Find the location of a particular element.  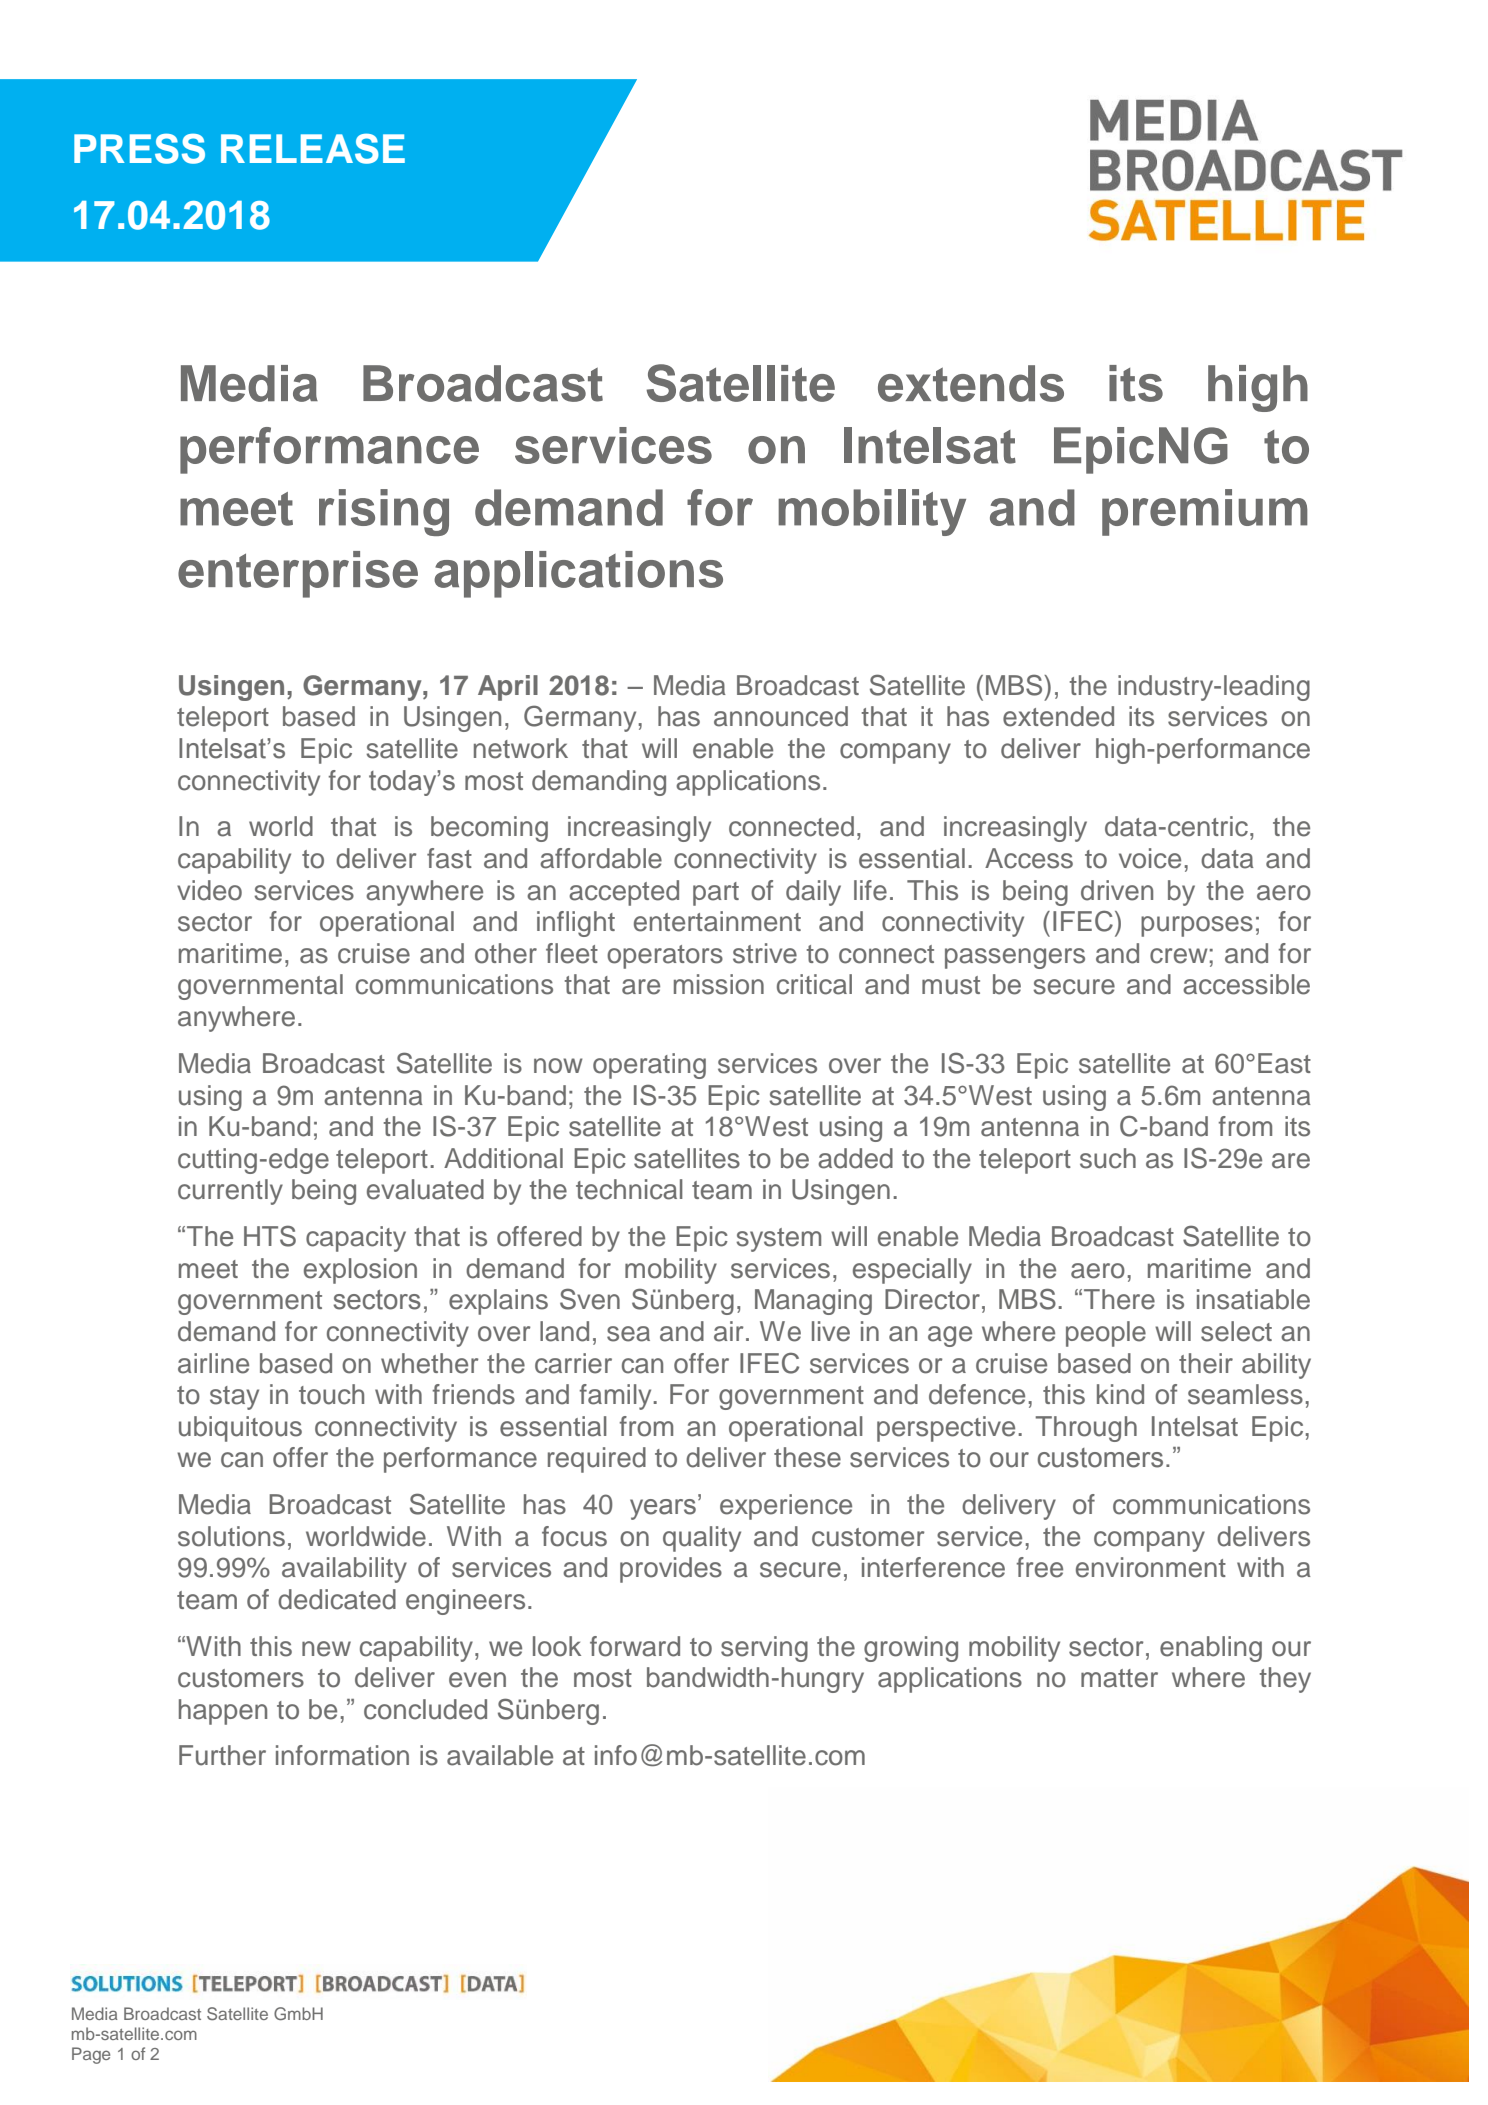

extends is located at coordinates (971, 383).
